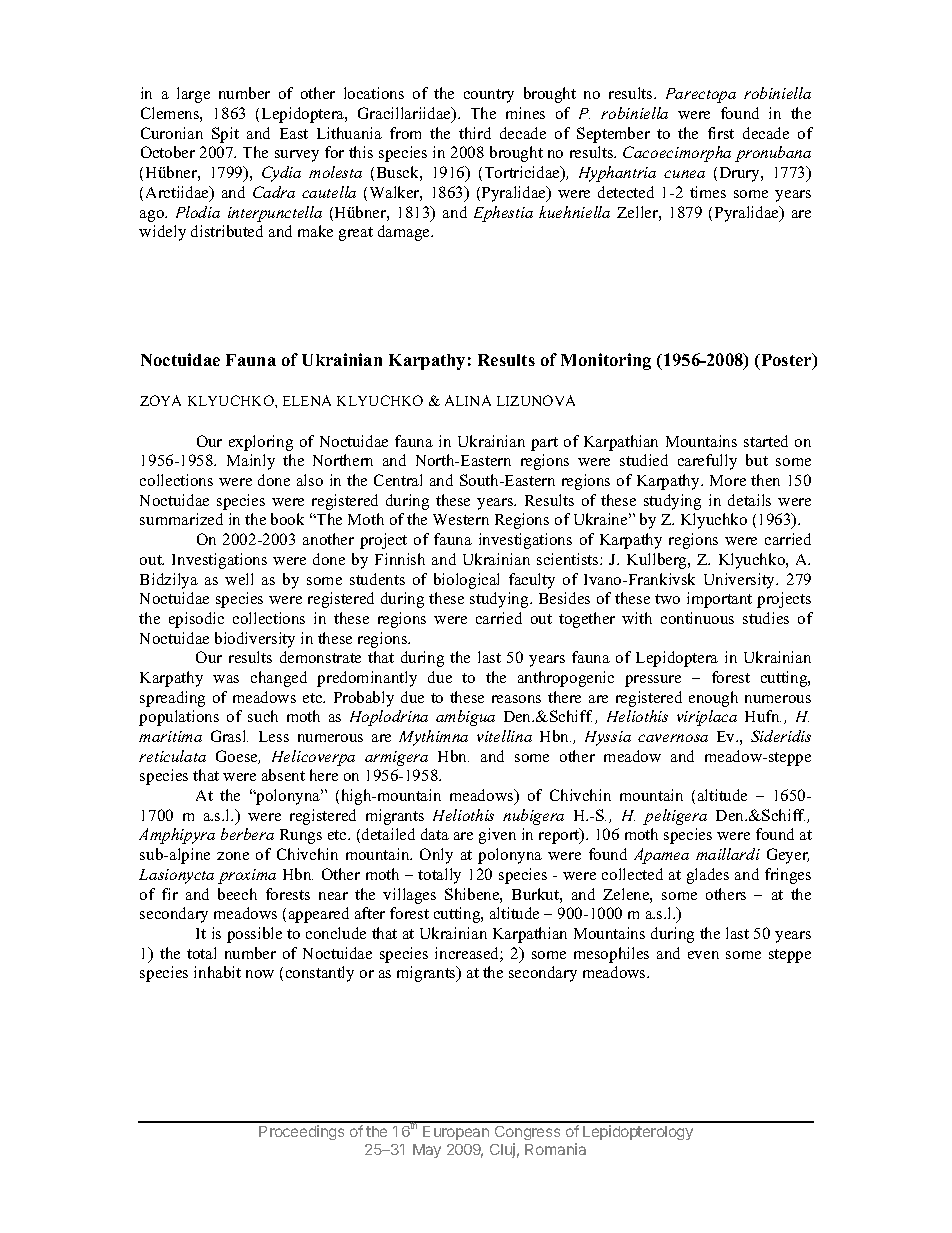 The height and width of the page is (1233, 952). I want to click on Spit, so click(225, 135).
